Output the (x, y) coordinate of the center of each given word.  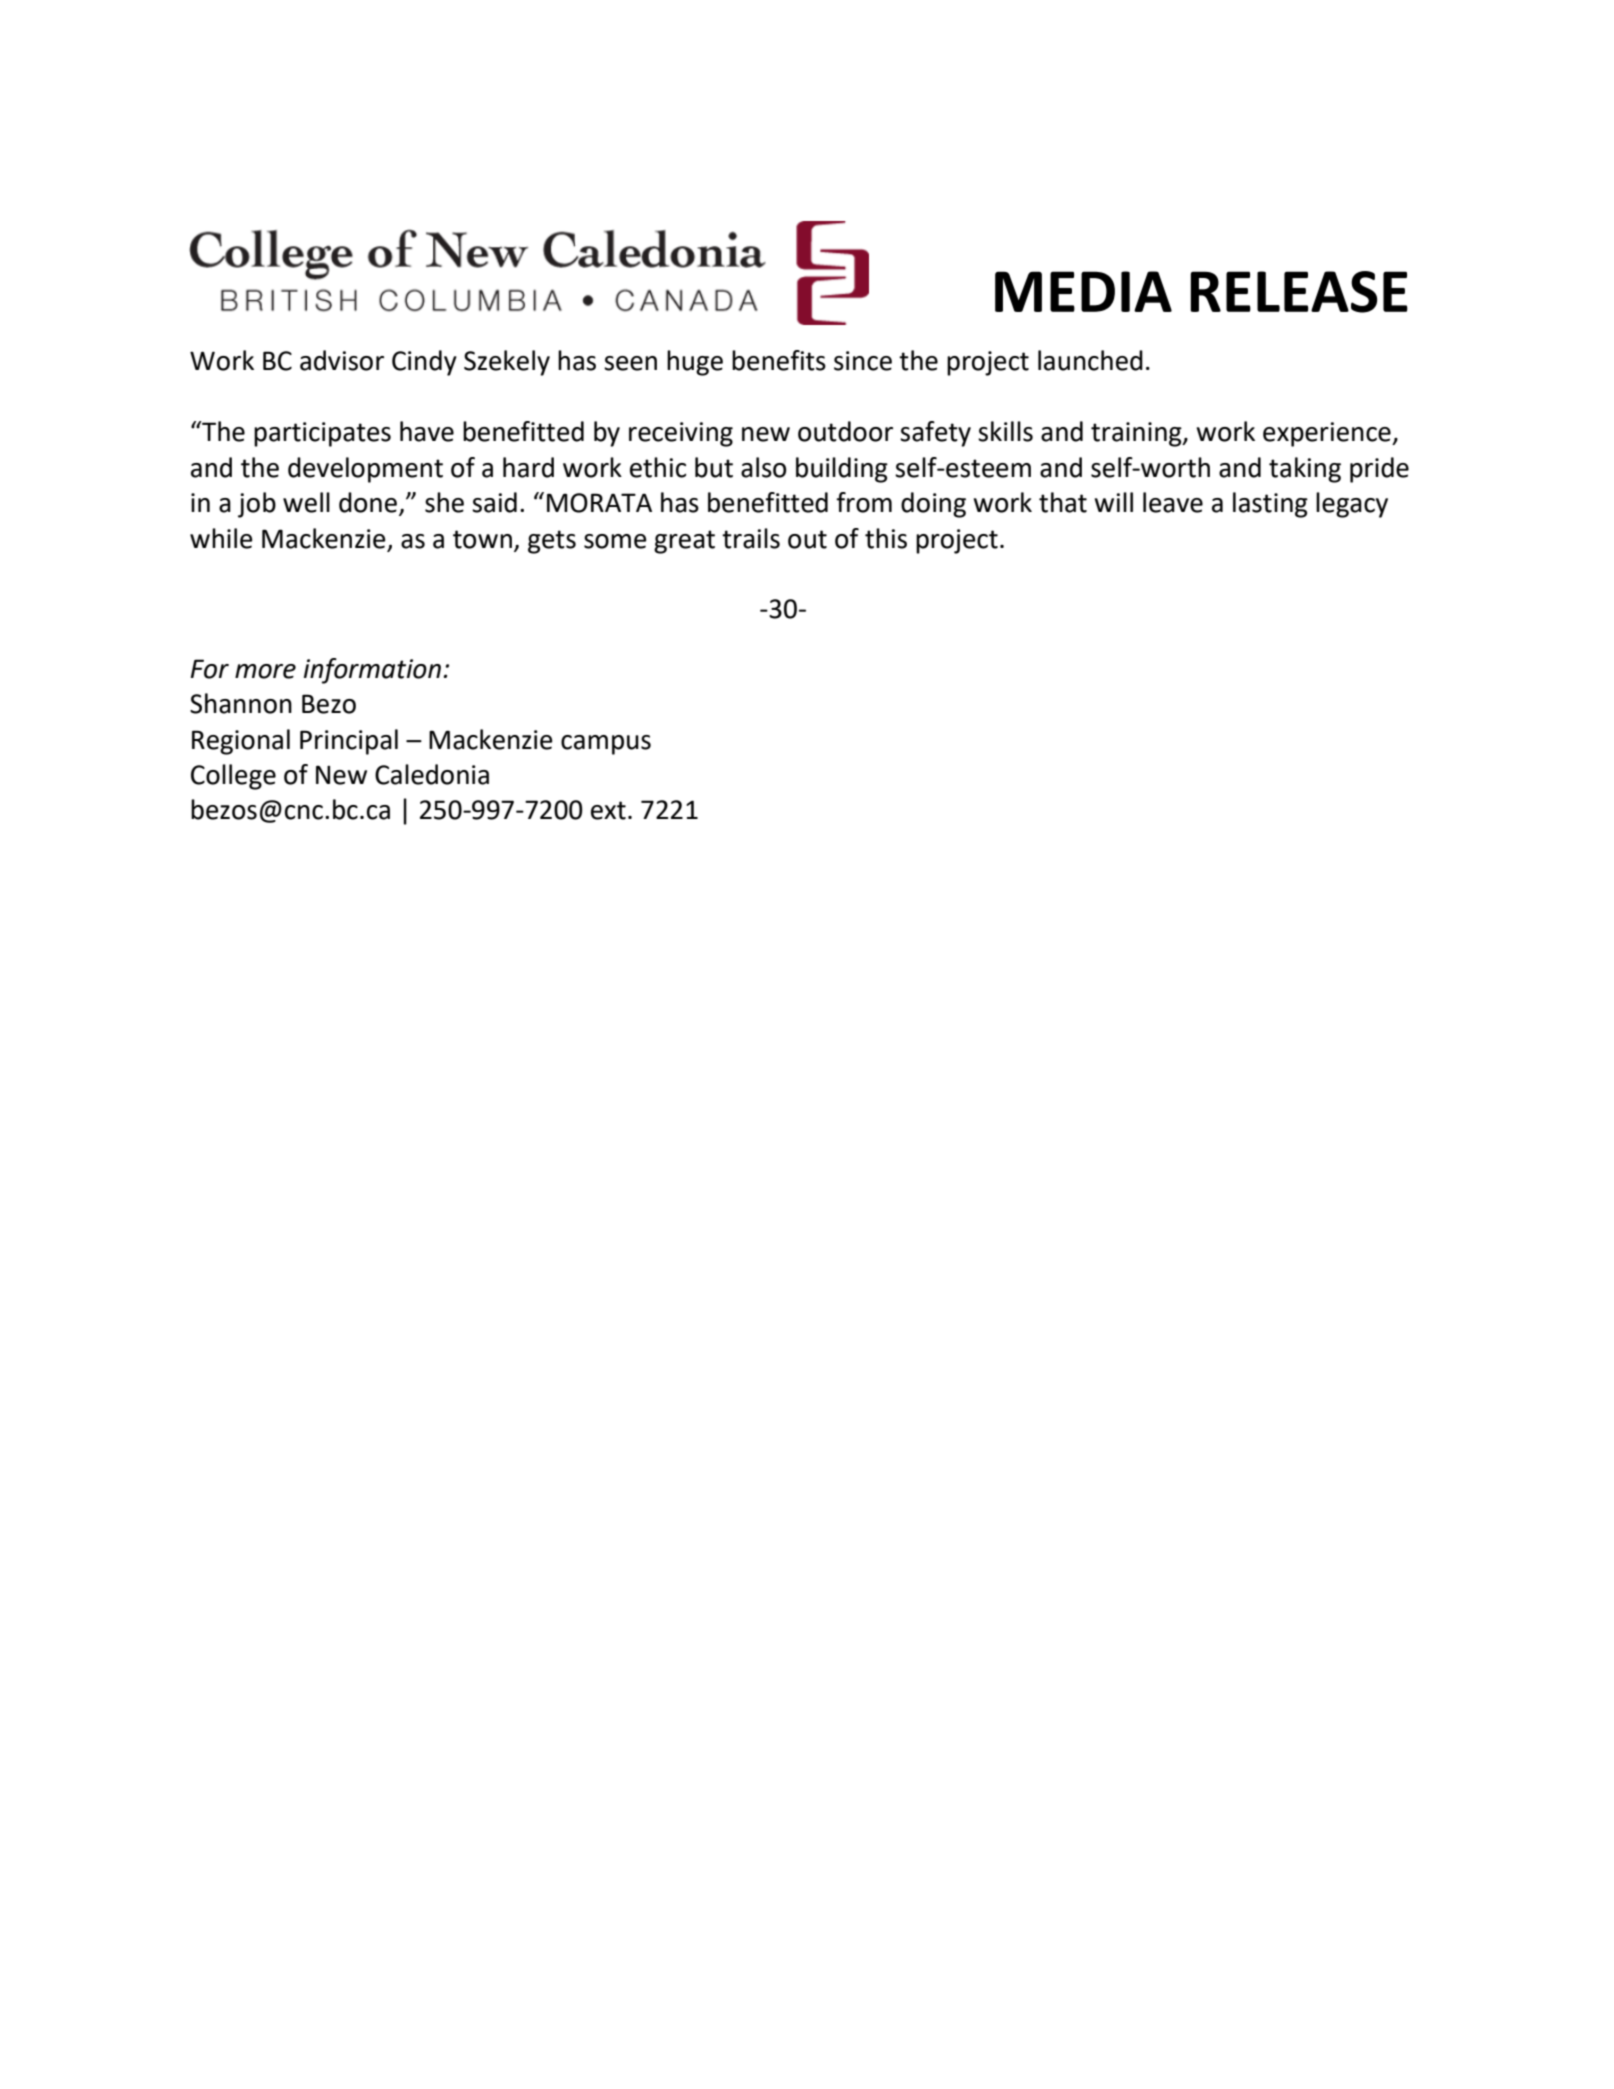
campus (606, 745)
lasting (1270, 505)
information (372, 671)
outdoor (845, 431)
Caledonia (432, 774)
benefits (779, 360)
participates (322, 434)
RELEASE (1299, 292)
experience (1328, 434)
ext (608, 810)
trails (751, 538)
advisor (342, 360)
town (482, 539)
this (886, 538)
